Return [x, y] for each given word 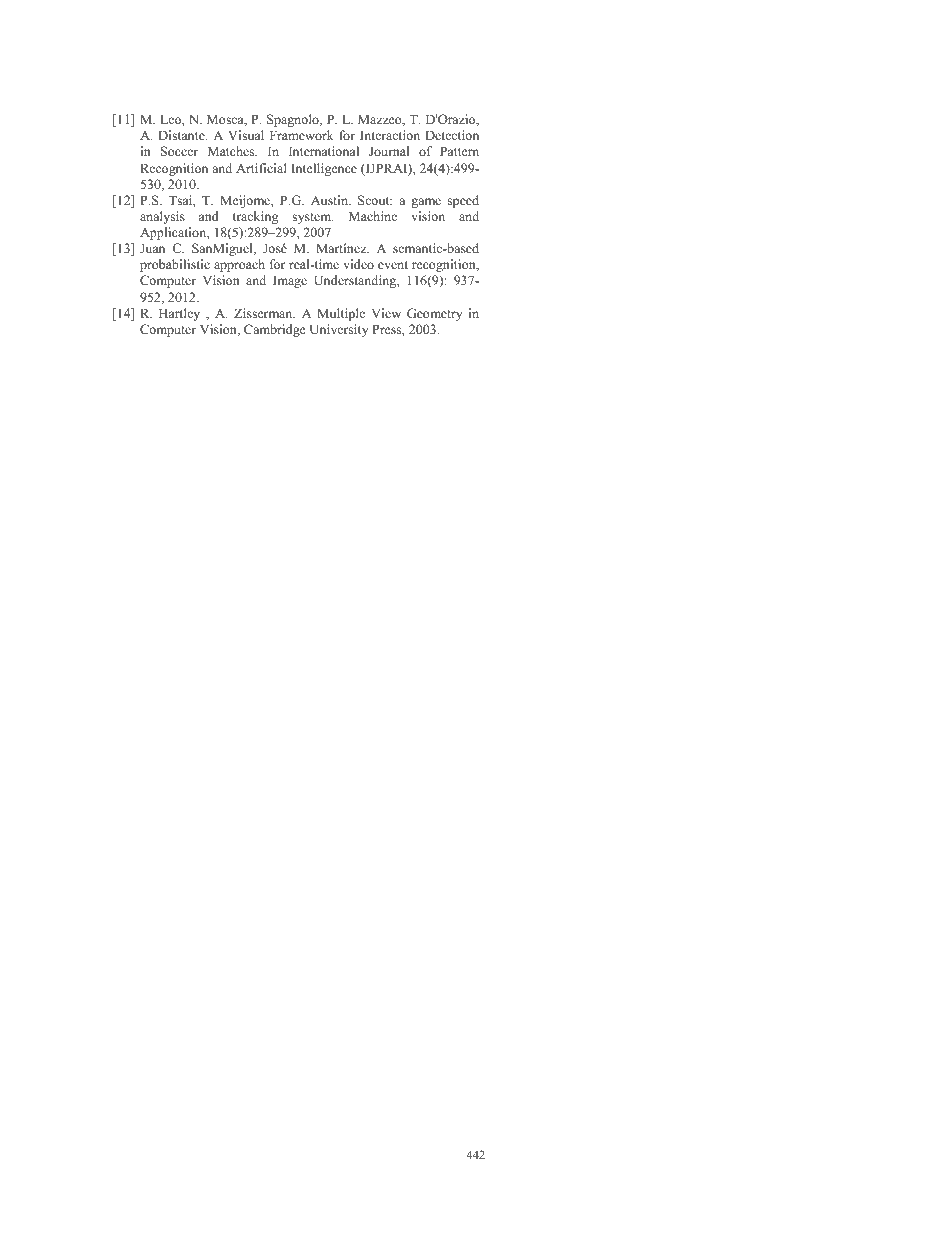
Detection [452, 135]
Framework [302, 135]
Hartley [179, 314]
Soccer [179, 151]
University [339, 330]
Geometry [434, 314]
